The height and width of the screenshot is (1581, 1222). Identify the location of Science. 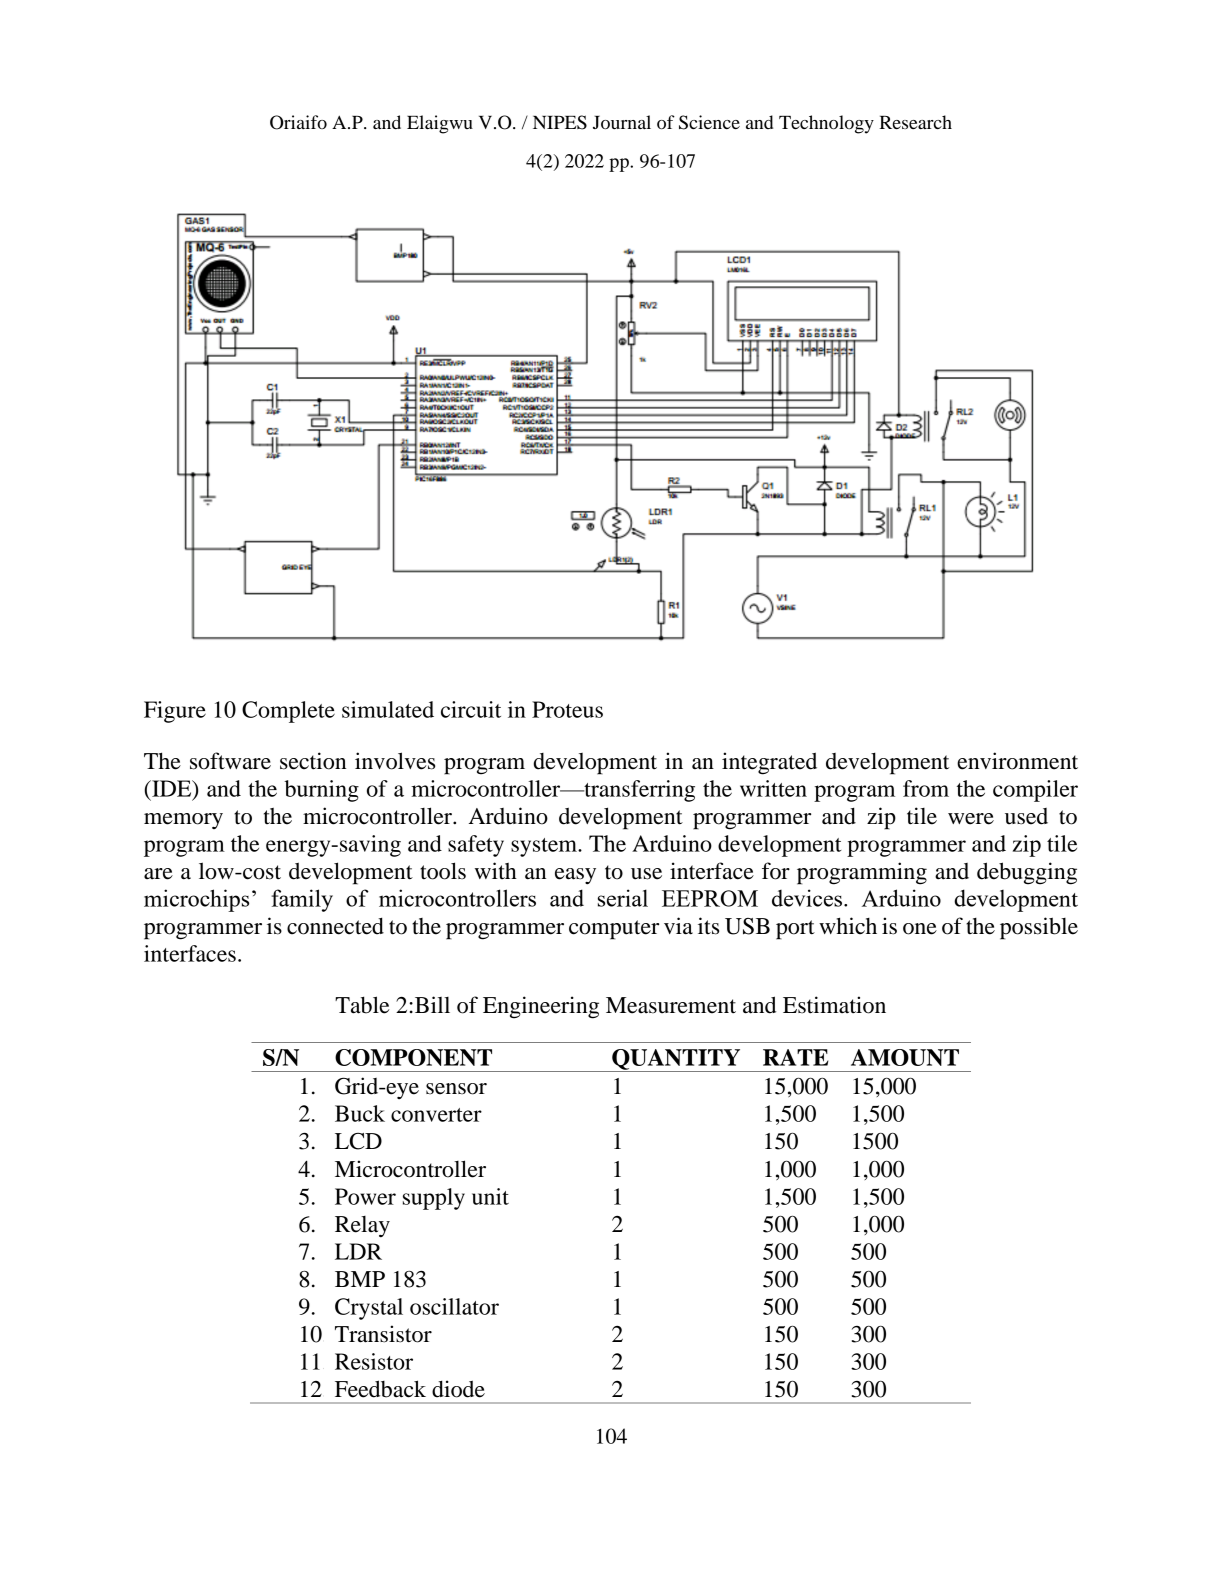
(709, 122).
